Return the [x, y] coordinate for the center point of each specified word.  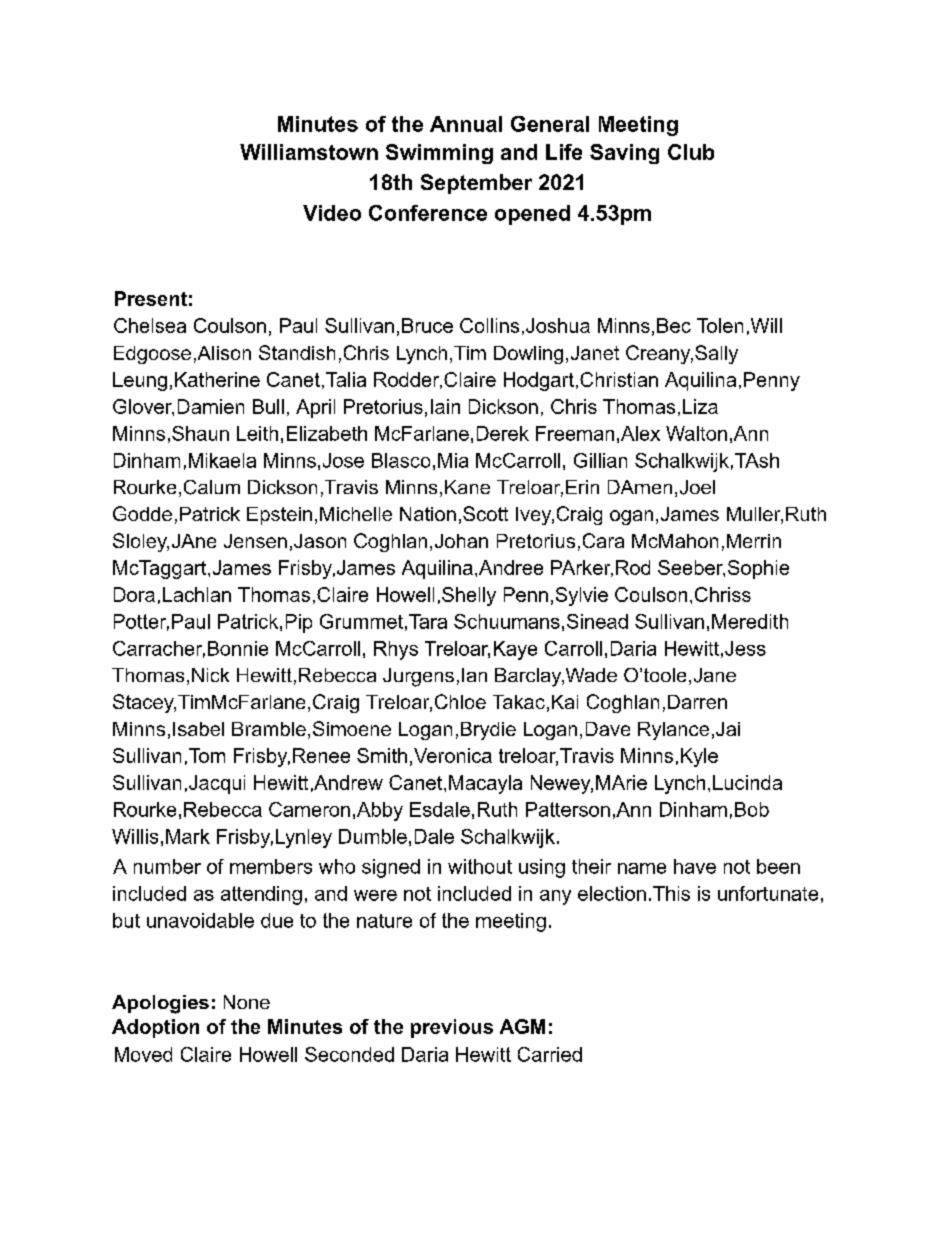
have [695, 866]
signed [391, 868]
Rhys [396, 650]
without [480, 866]
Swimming [439, 154]
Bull [268, 406]
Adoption [155, 1028]
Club [691, 152]
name [642, 868]
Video [332, 213]
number [167, 866]
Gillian [600, 460]
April [315, 408]
